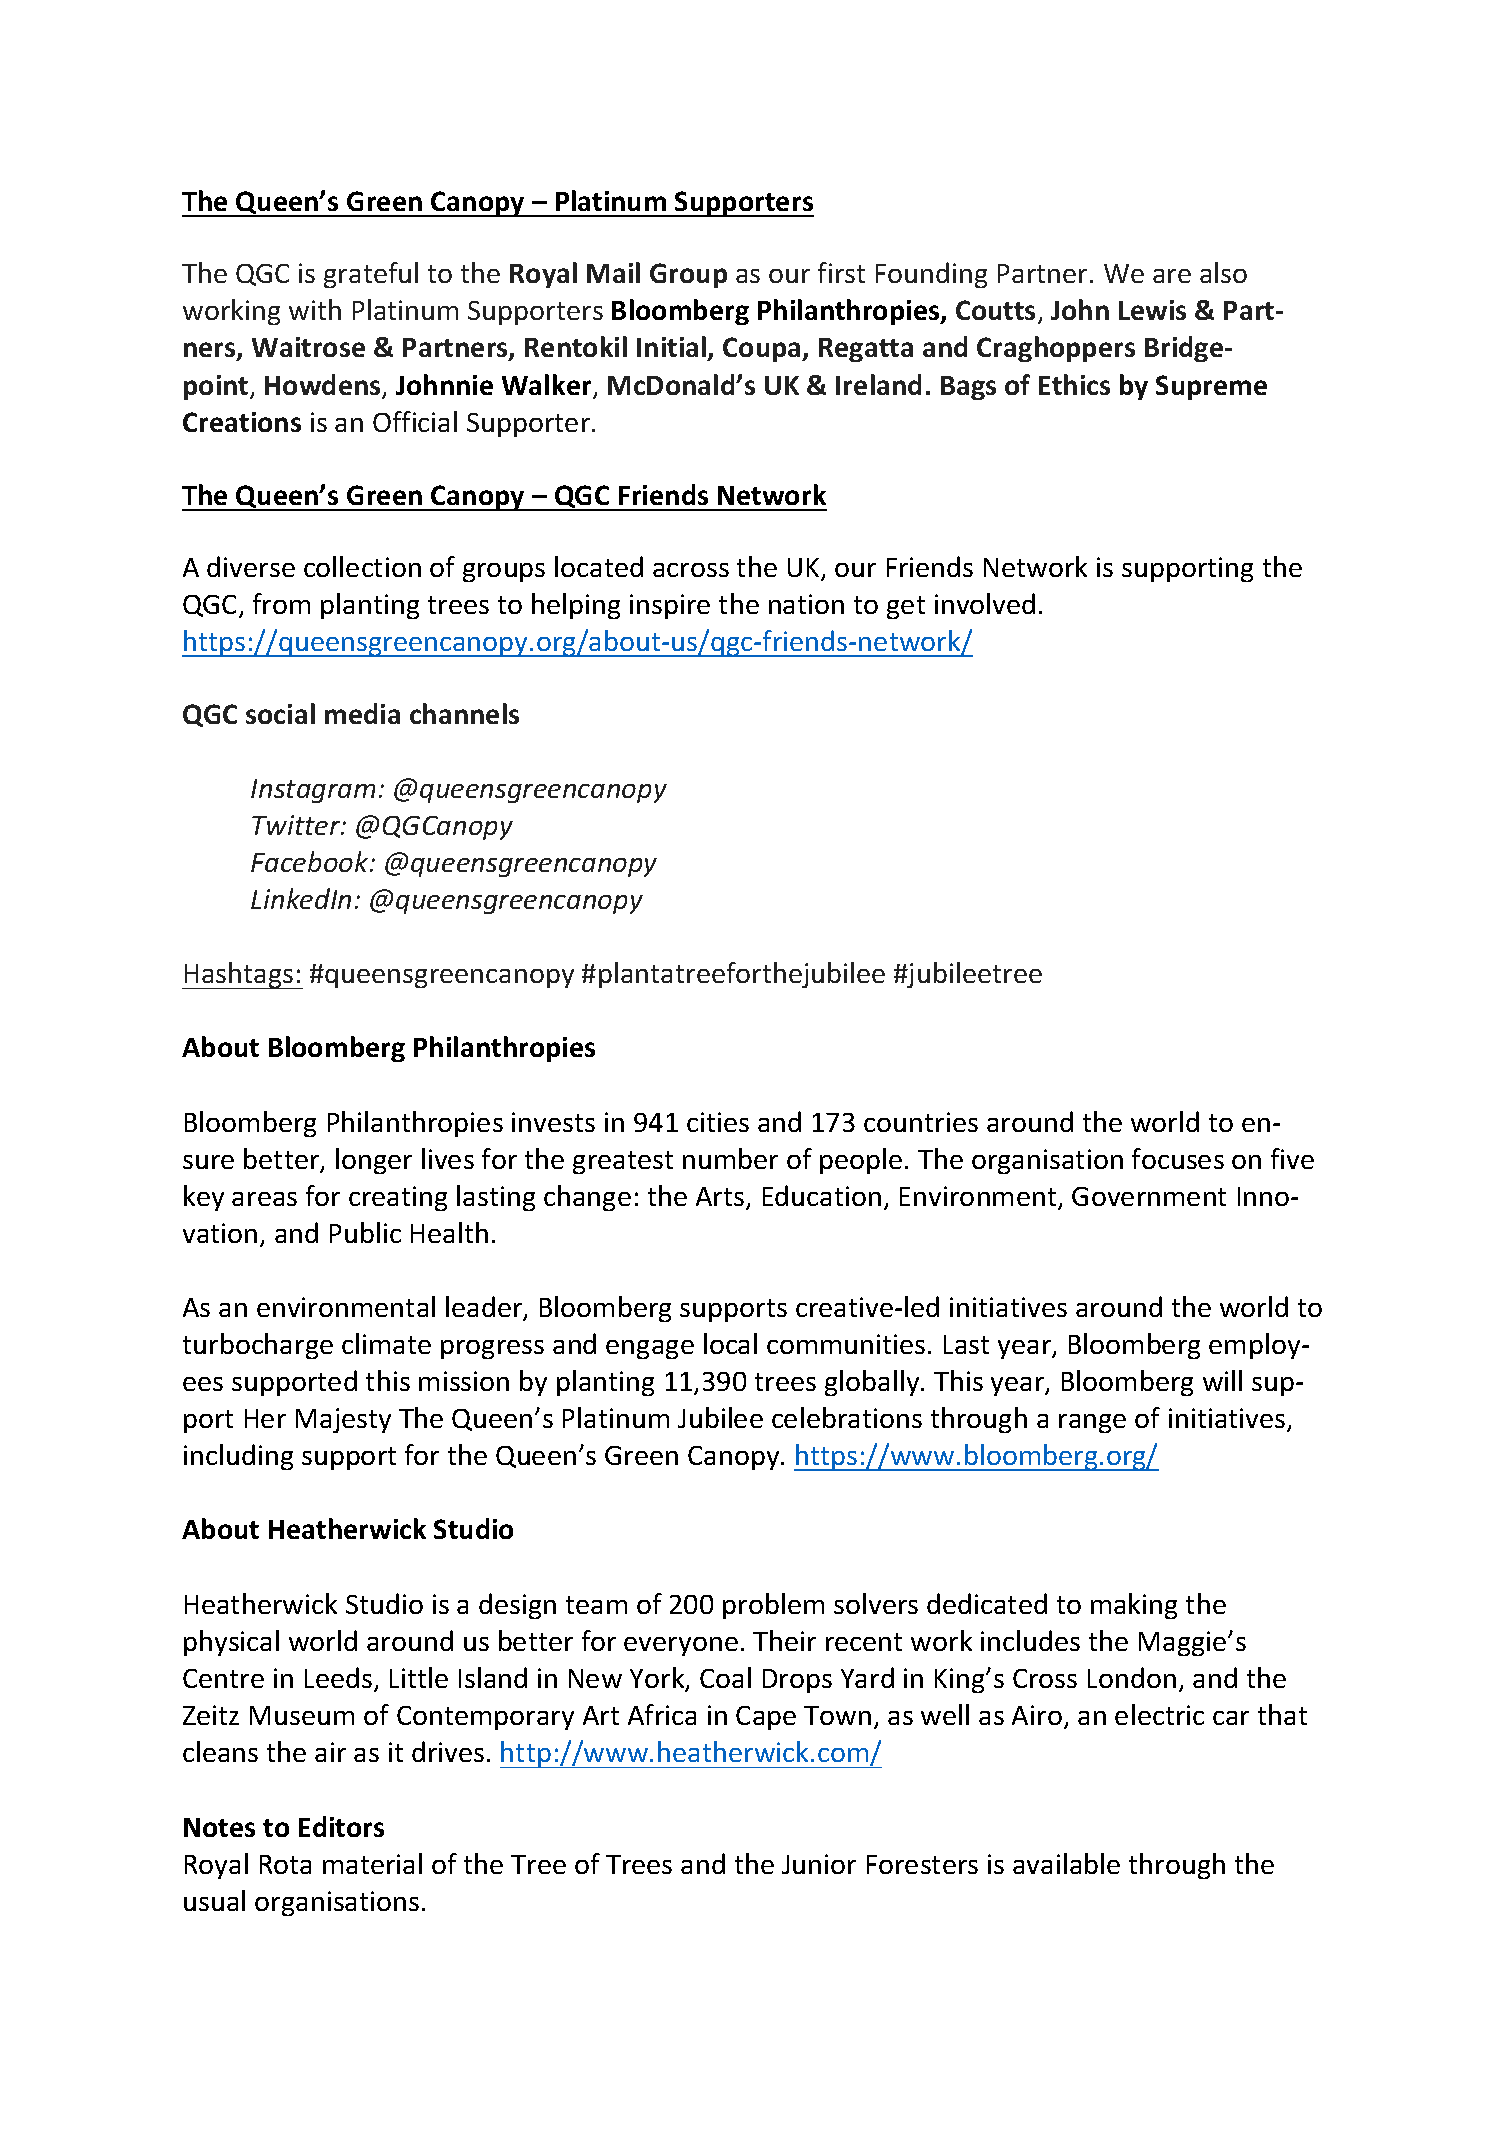 The width and height of the page is (1507, 2132). I want to click on will, so click(1222, 1380).
